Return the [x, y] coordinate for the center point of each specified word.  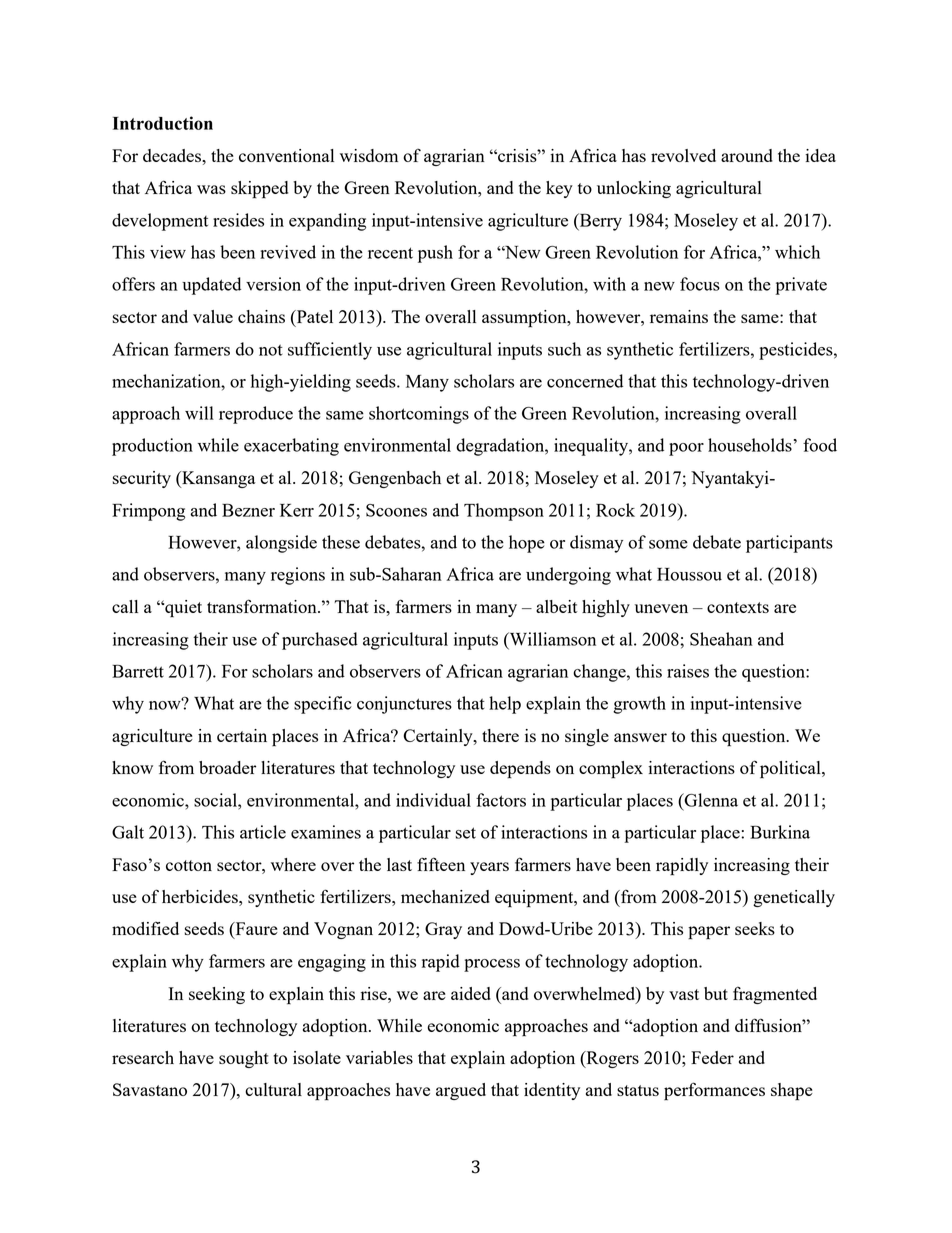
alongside [281, 544]
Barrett [138, 671]
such [564, 349]
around [747, 155]
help [505, 705]
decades [173, 155]
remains [679, 316]
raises [688, 671]
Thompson [504, 512]
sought [244, 1059]
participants [789, 544]
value [213, 316]
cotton [189, 865]
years [489, 868]
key [559, 189]
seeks [755, 928]
